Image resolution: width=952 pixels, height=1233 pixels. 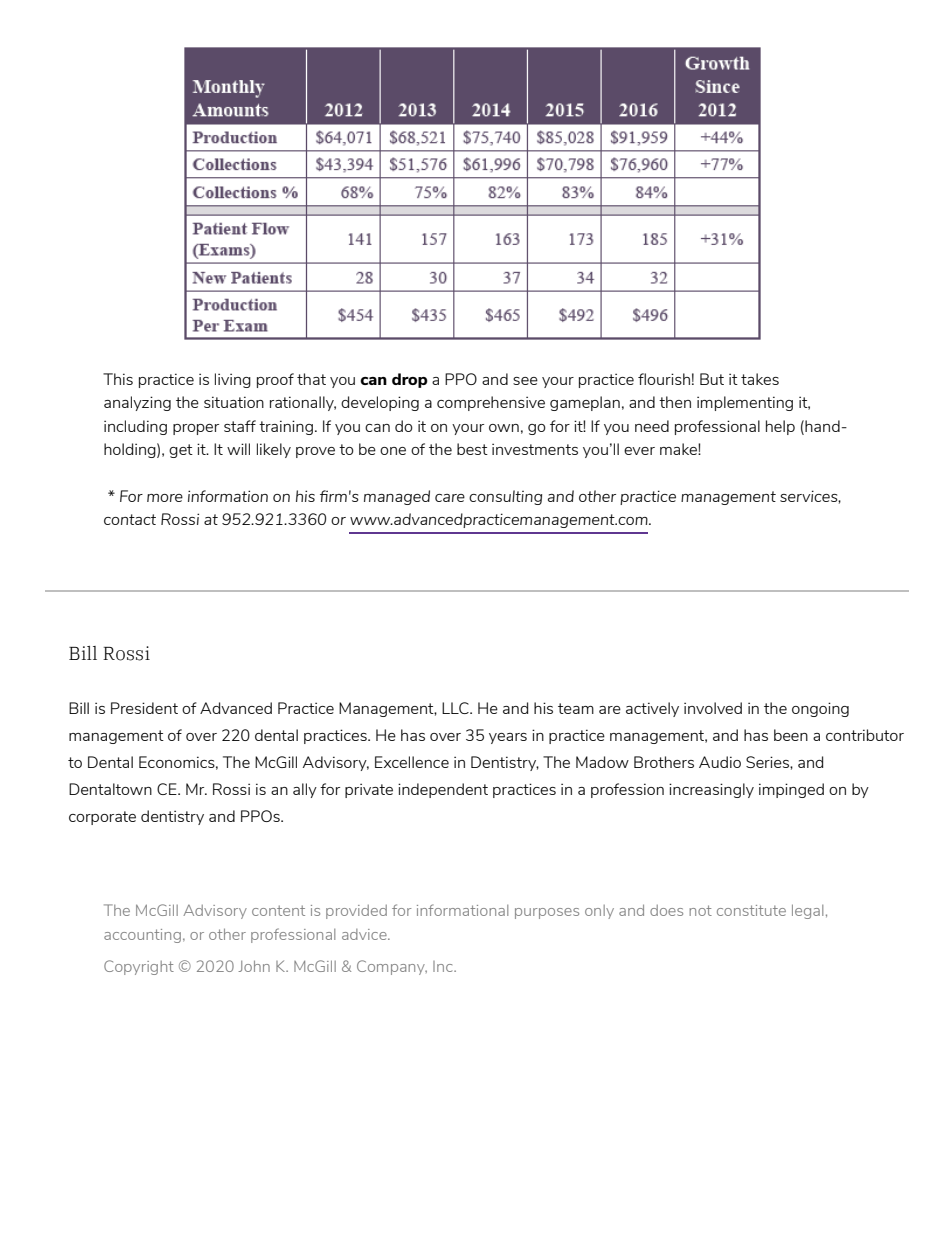 I want to click on situation, so click(x=234, y=402).
